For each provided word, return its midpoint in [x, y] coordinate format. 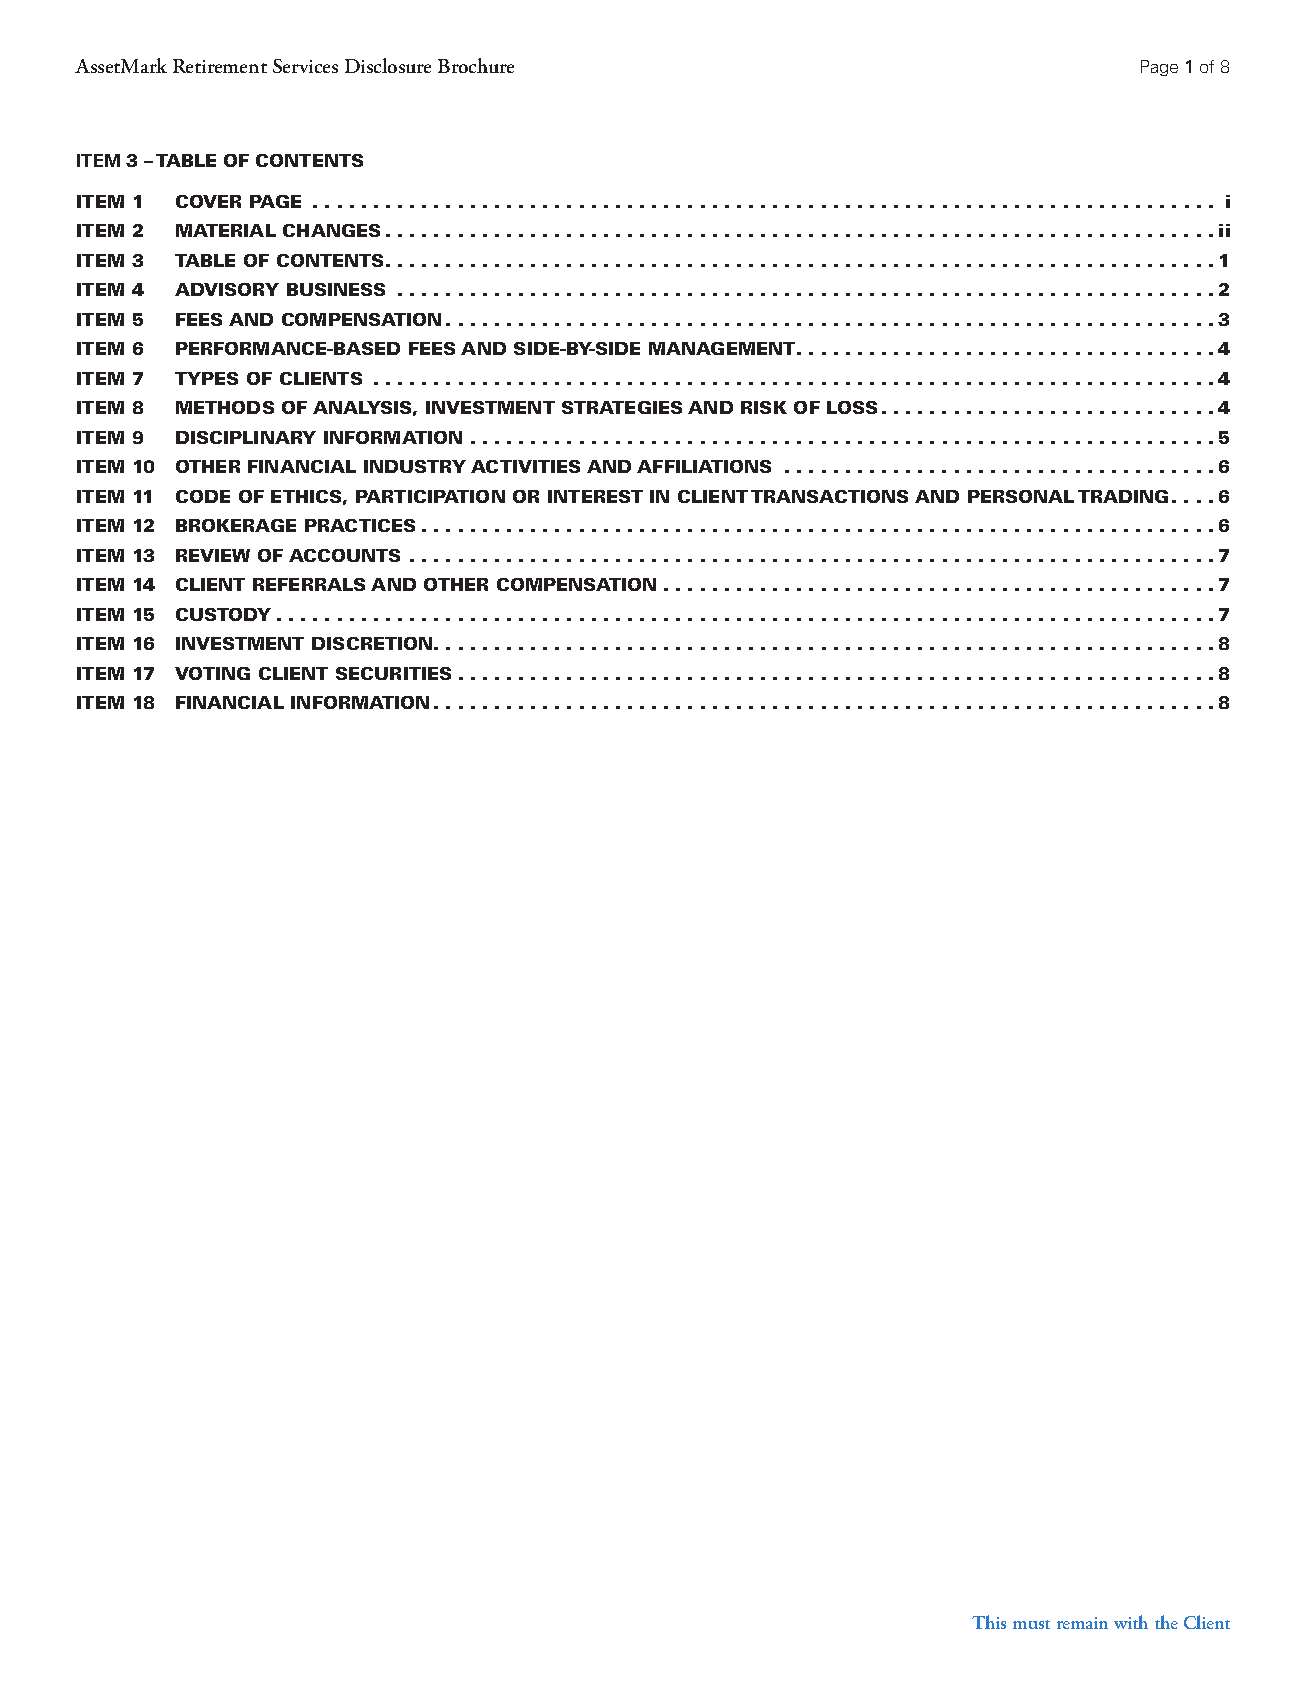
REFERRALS [309, 584]
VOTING [212, 673]
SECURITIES [393, 673]
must [1031, 1624]
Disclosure [388, 65]
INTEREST [595, 496]
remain [1082, 1623]
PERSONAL [1021, 496]
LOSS [852, 407]
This [989, 1622]
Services [305, 66]
